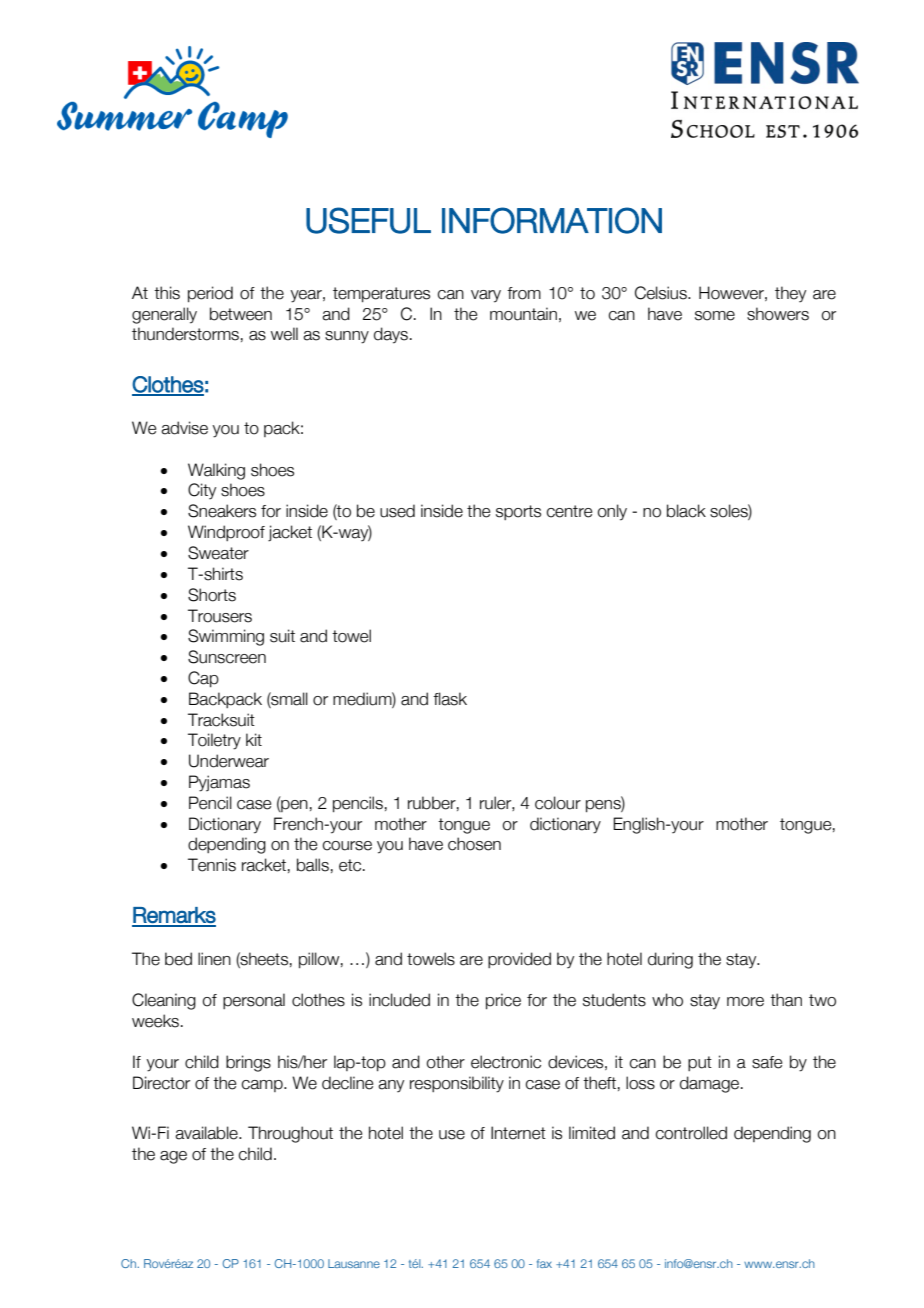  What do you see at coordinates (569, 511) in the screenshot?
I see `centre` at bounding box center [569, 511].
